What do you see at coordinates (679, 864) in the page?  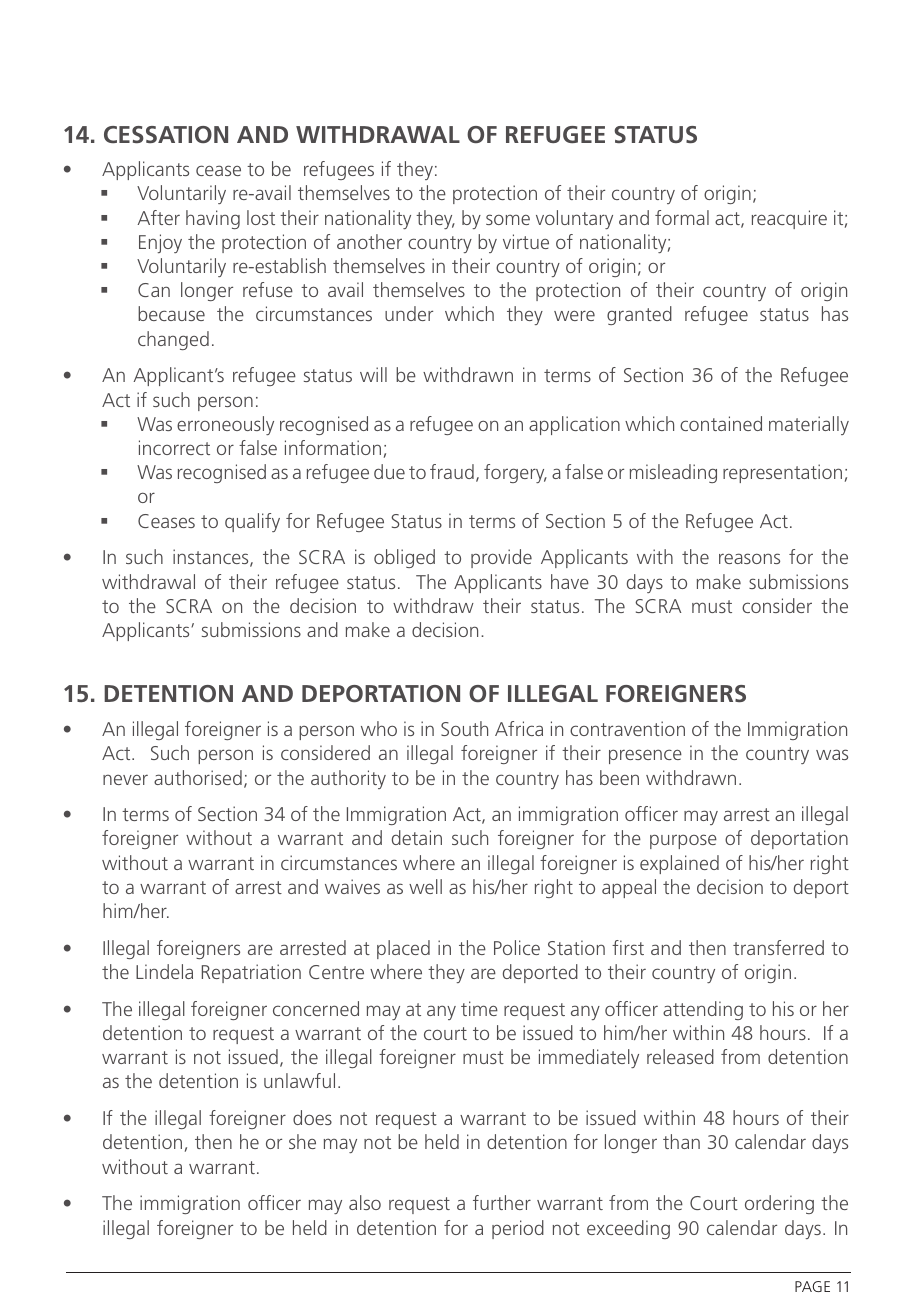 I see `explained` at bounding box center [679, 864].
